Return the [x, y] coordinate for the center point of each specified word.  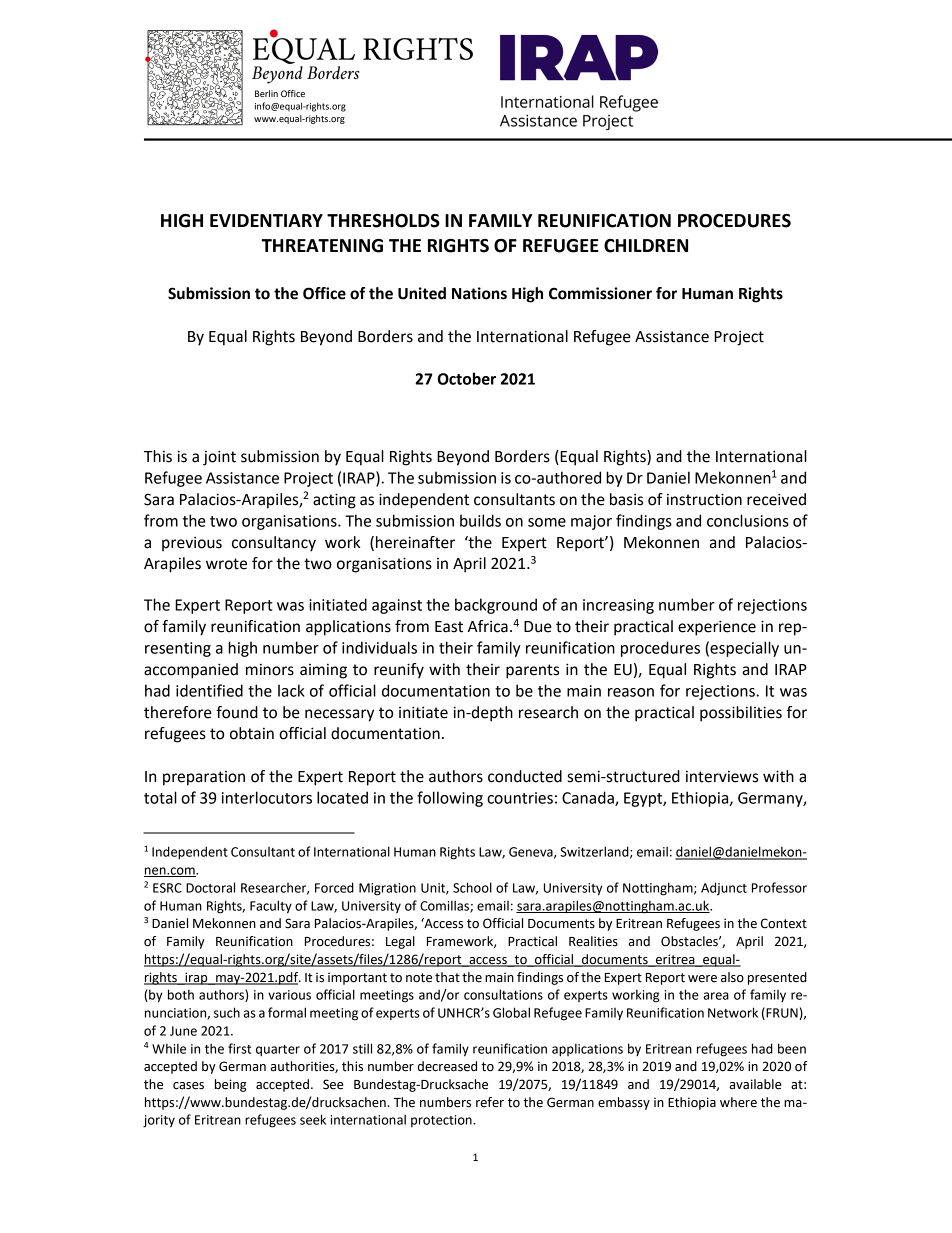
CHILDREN [646, 246]
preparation [204, 778]
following [450, 799]
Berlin [266, 93]
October [467, 378]
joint [219, 458]
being [231, 1085]
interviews [722, 776]
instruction [704, 499]
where [738, 1102]
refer [490, 1102]
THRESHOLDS [383, 221]
